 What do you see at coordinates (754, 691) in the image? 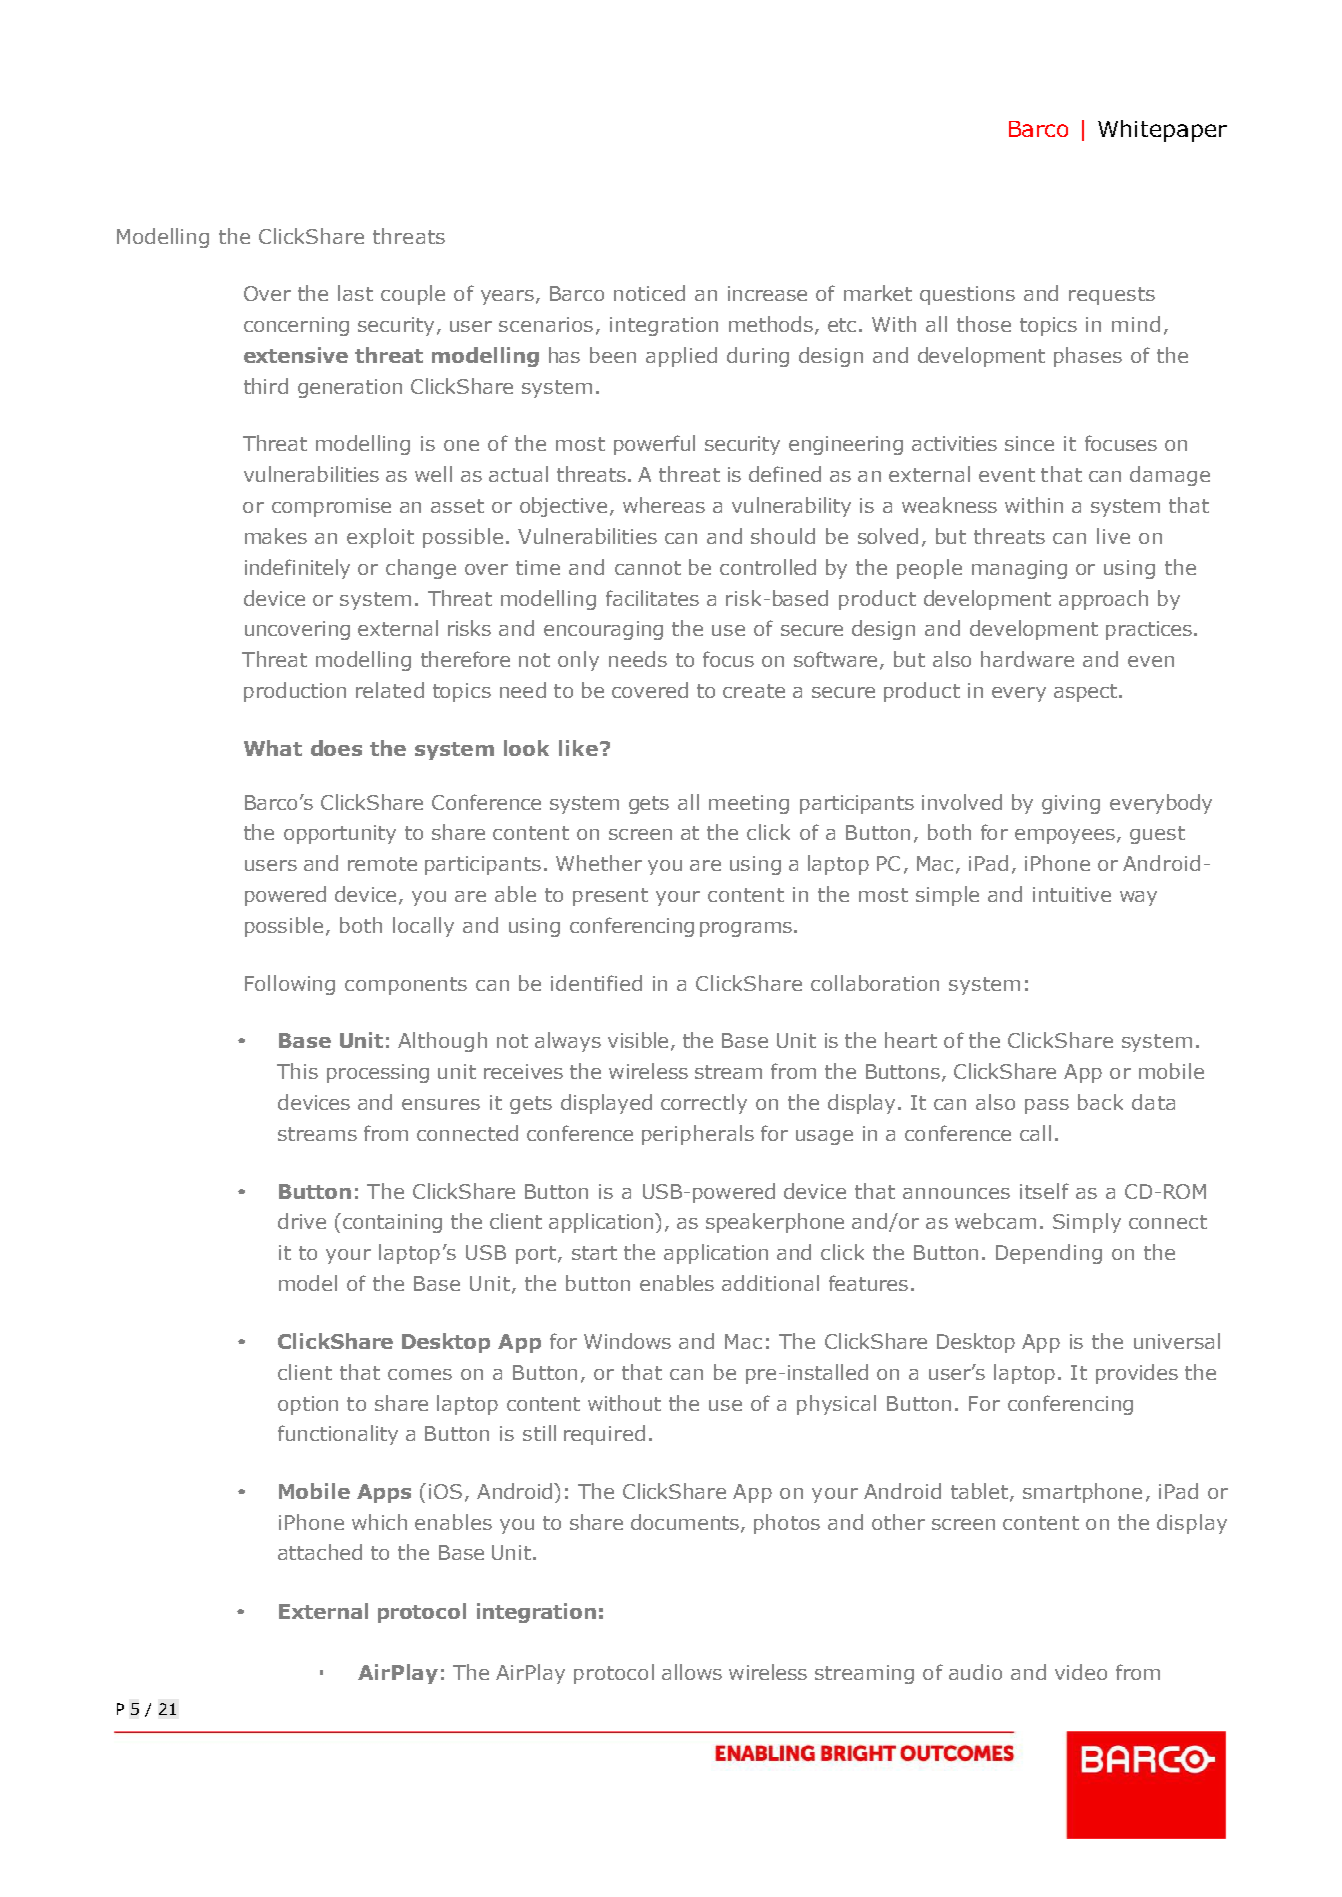
I see `create` at bounding box center [754, 691].
